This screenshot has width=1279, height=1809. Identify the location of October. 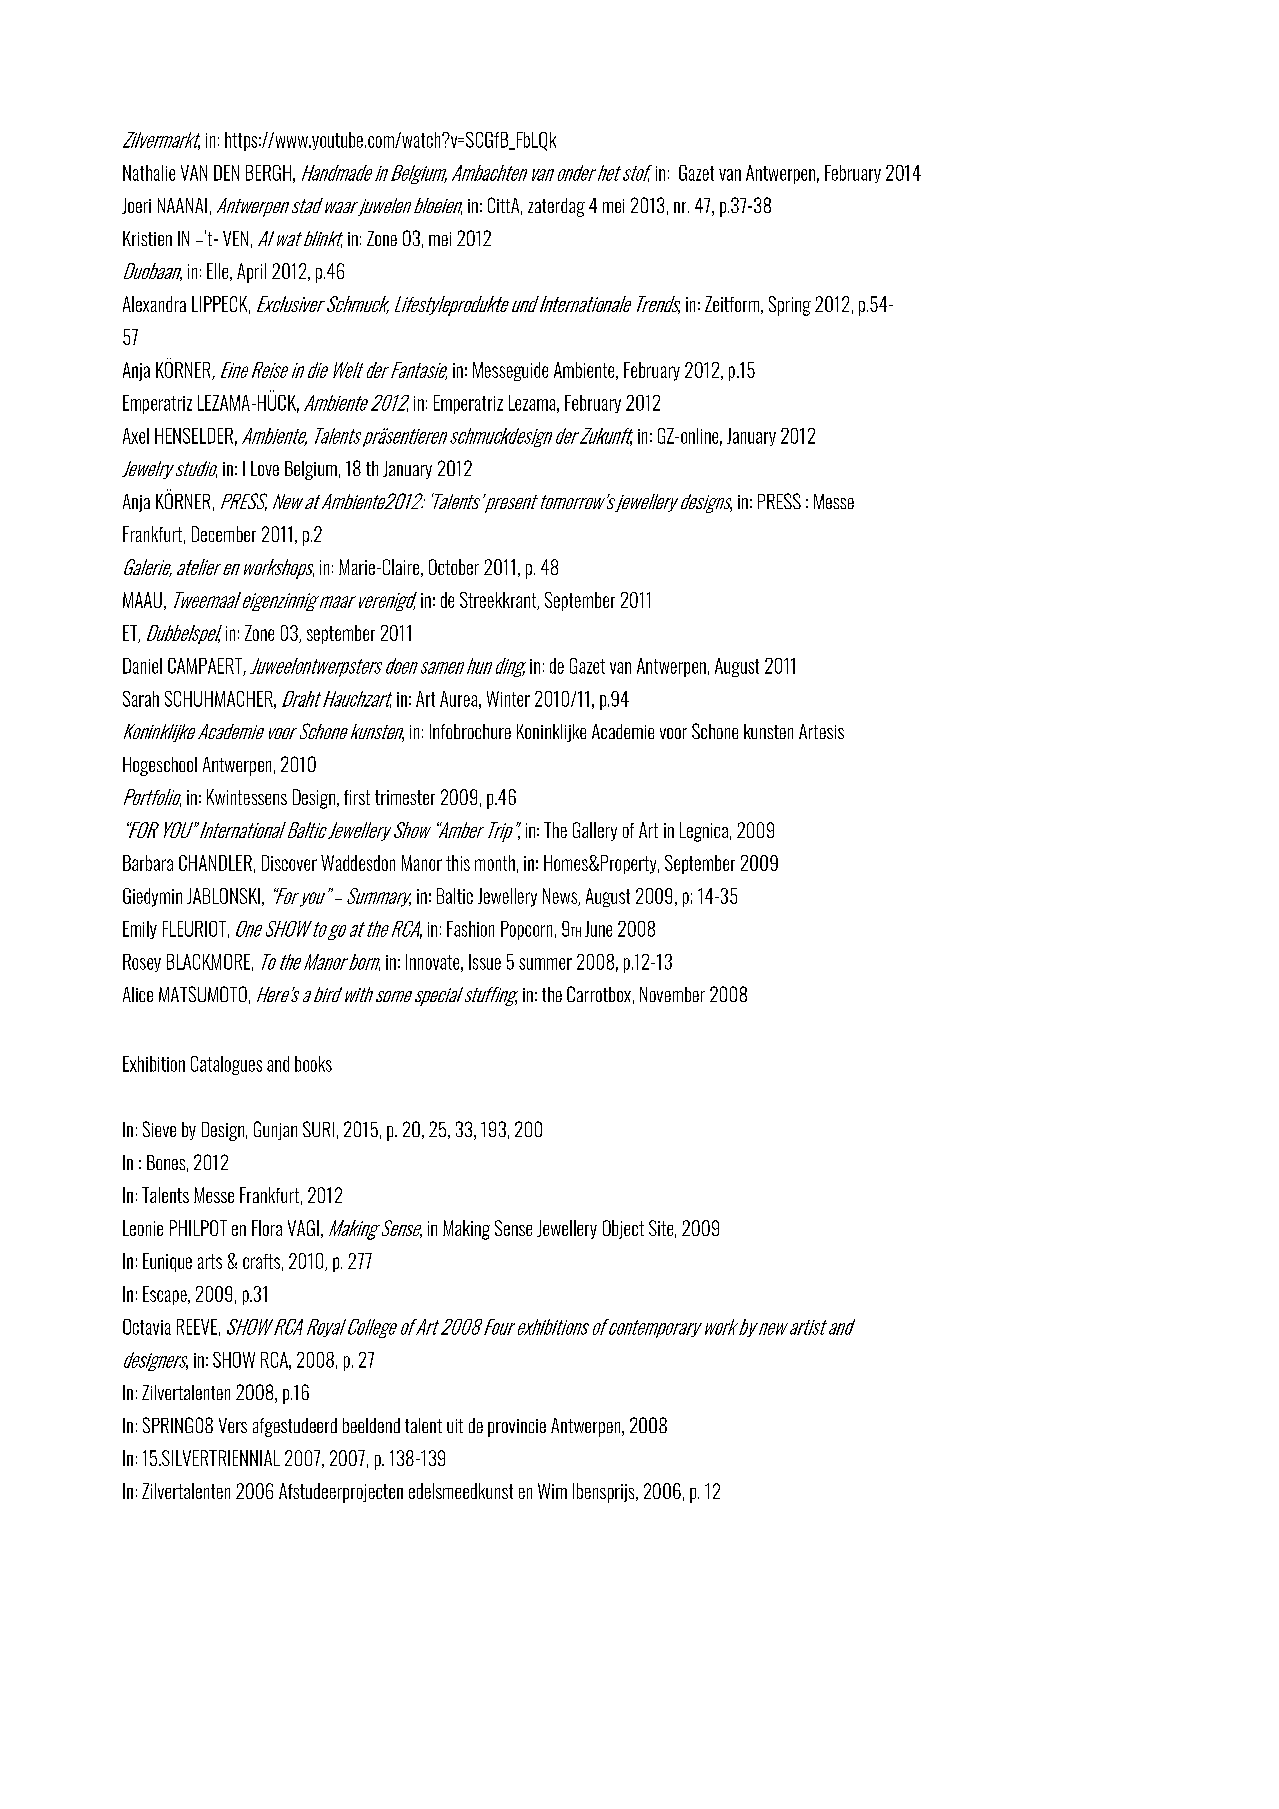
(454, 567).
